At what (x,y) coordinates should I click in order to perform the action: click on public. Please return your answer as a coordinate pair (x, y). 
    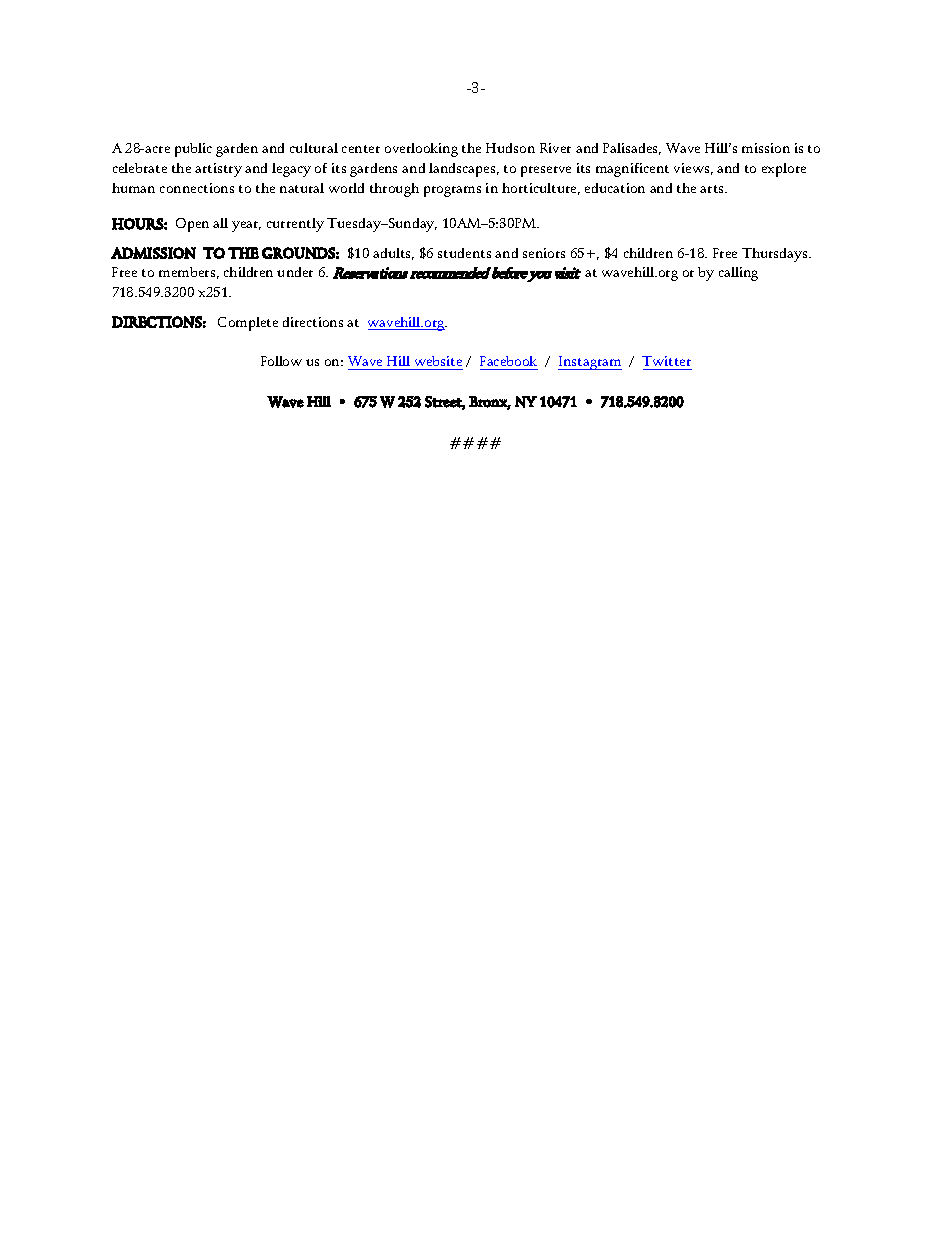
    Looking at the image, I should click on (193, 150).
